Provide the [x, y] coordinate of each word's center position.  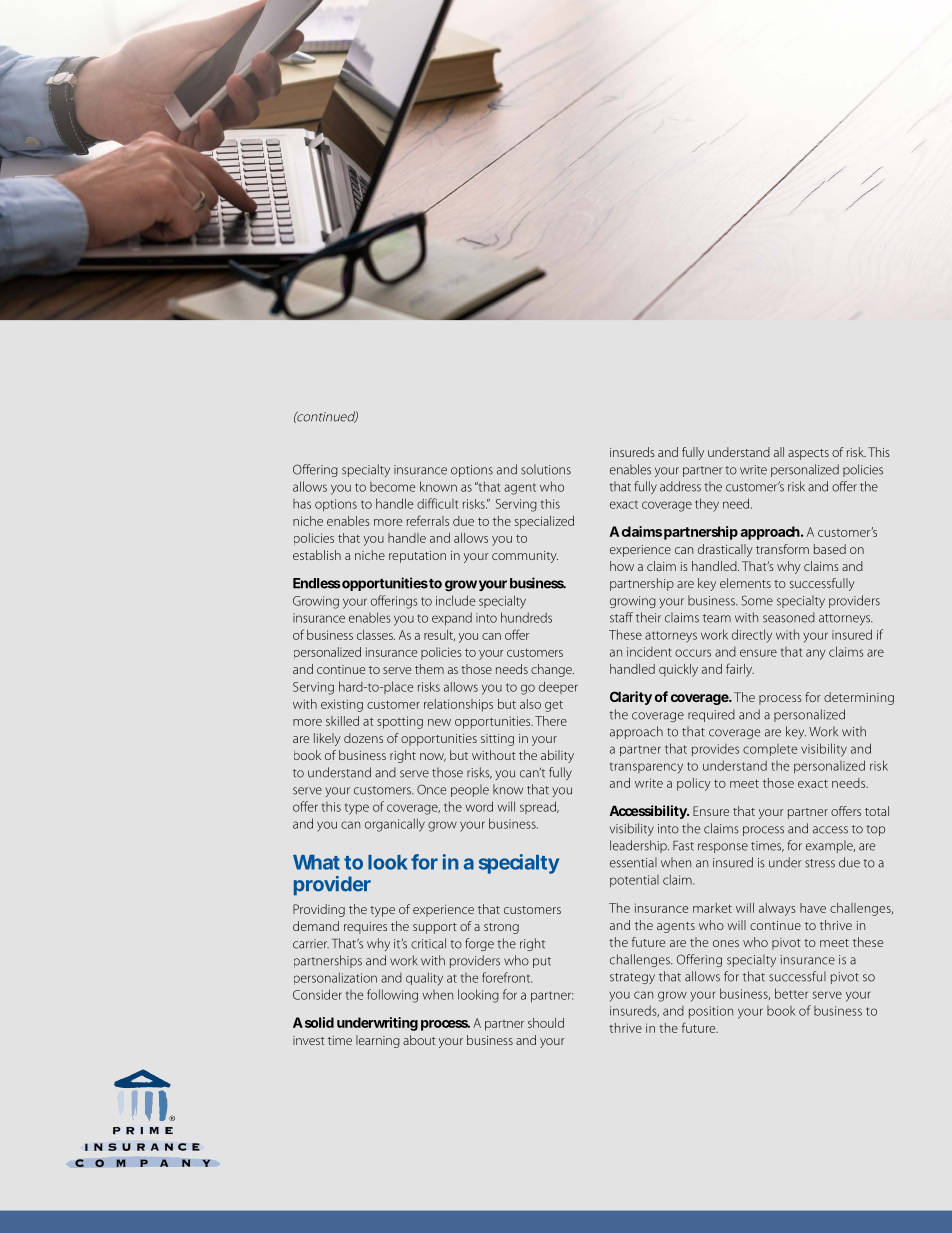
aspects [808, 454]
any [816, 654]
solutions [546, 469]
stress [820, 863]
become [392, 487]
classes [376, 635]
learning [378, 1041]
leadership [639, 846]
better [791, 993]
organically [395, 825]
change [552, 670]
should [546, 1023]
